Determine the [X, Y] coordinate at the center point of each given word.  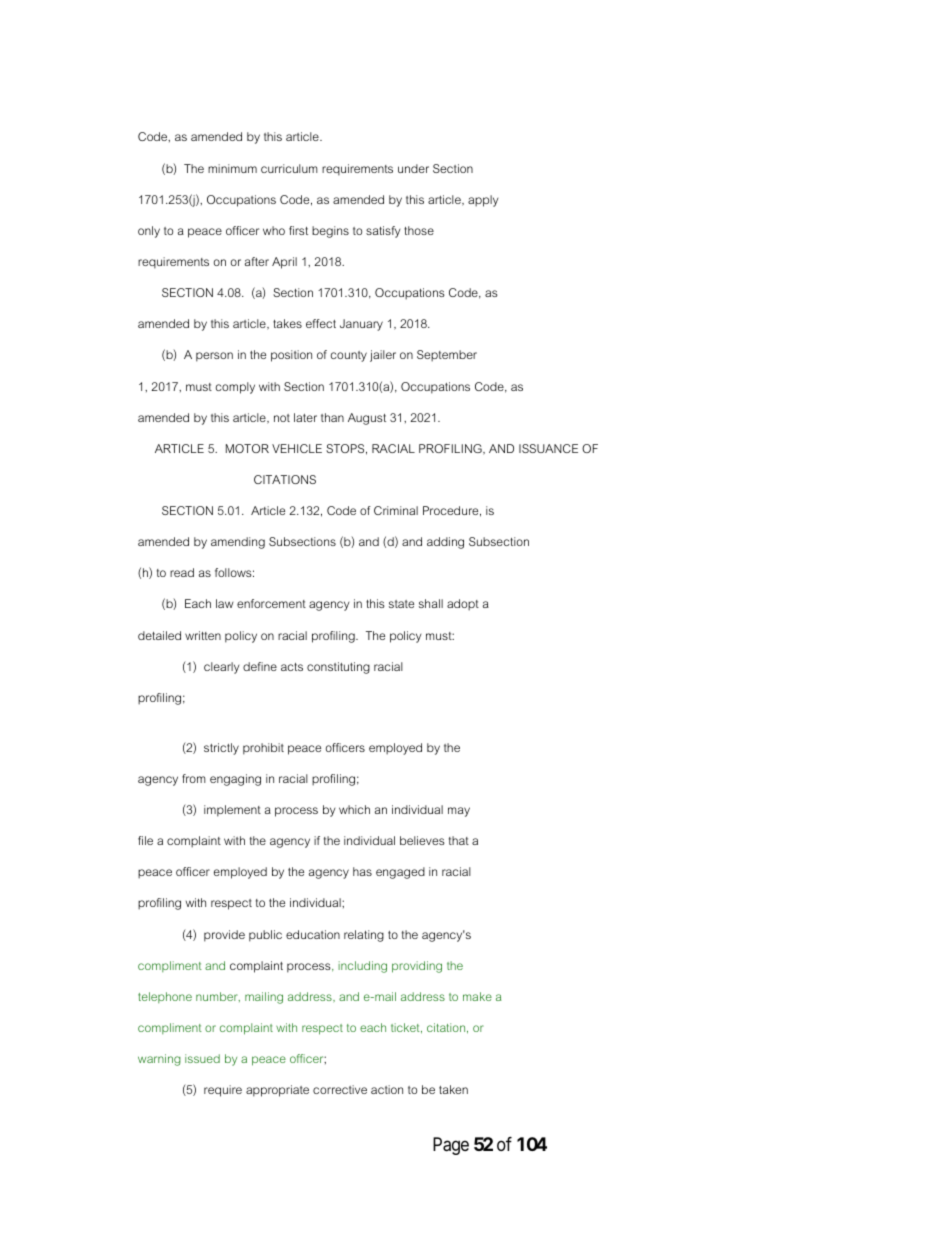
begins [330, 232]
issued [202, 1058]
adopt [463, 605]
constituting [338, 668]
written [203, 635]
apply [483, 201]
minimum [232, 168]
